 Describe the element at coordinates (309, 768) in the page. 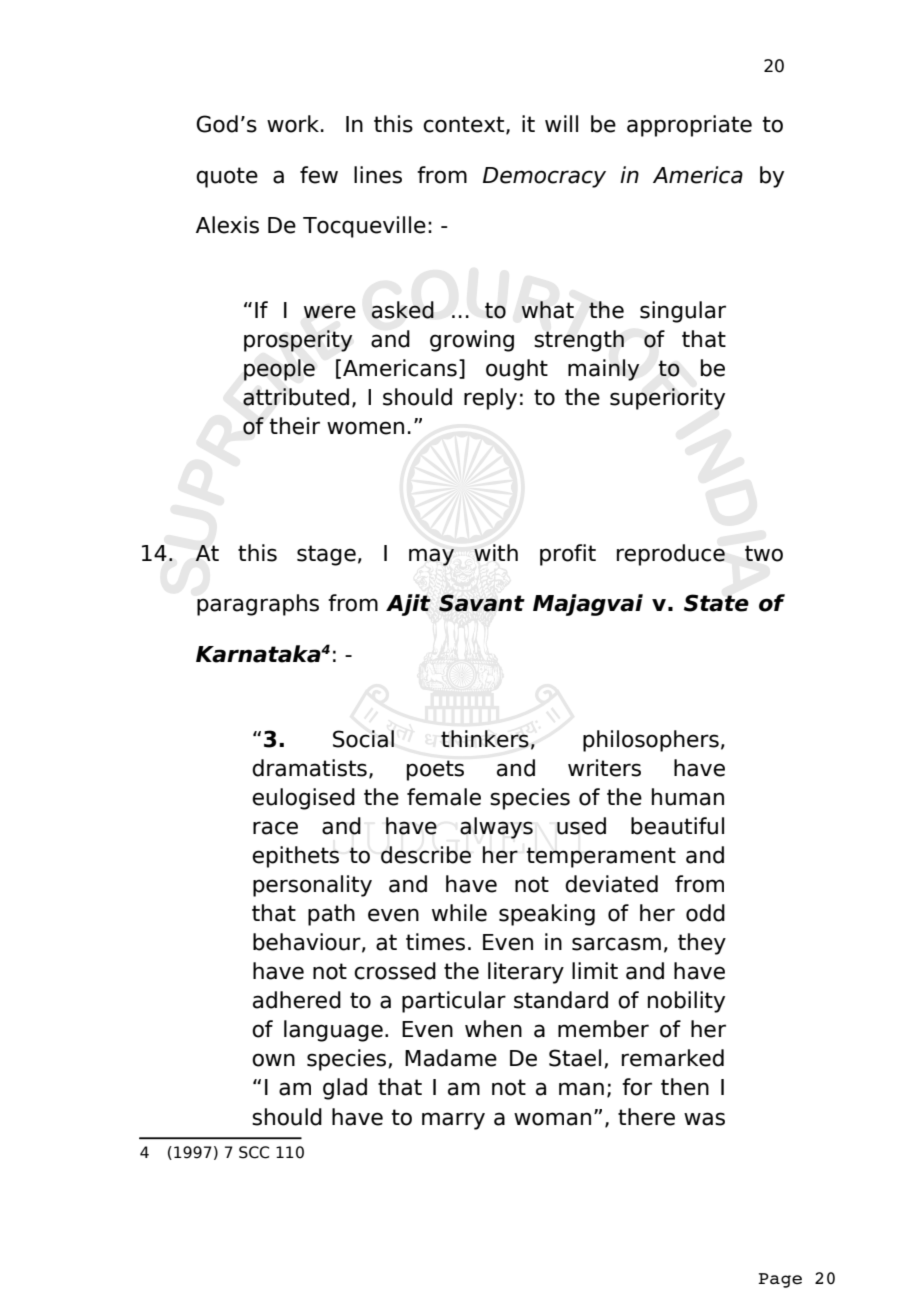

I see `dramatists` at that location.
